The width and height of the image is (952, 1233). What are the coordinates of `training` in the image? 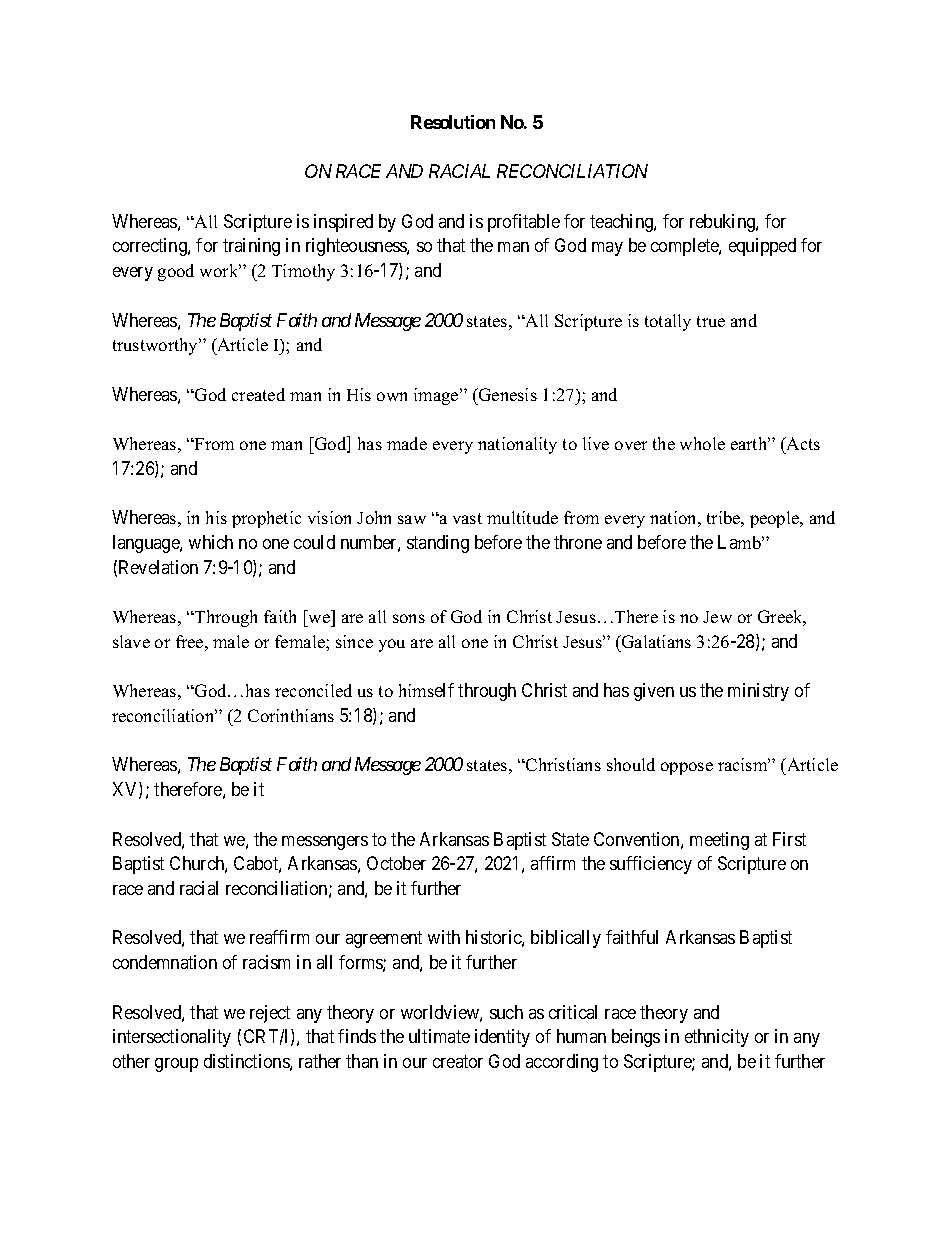 It's located at (251, 247).
